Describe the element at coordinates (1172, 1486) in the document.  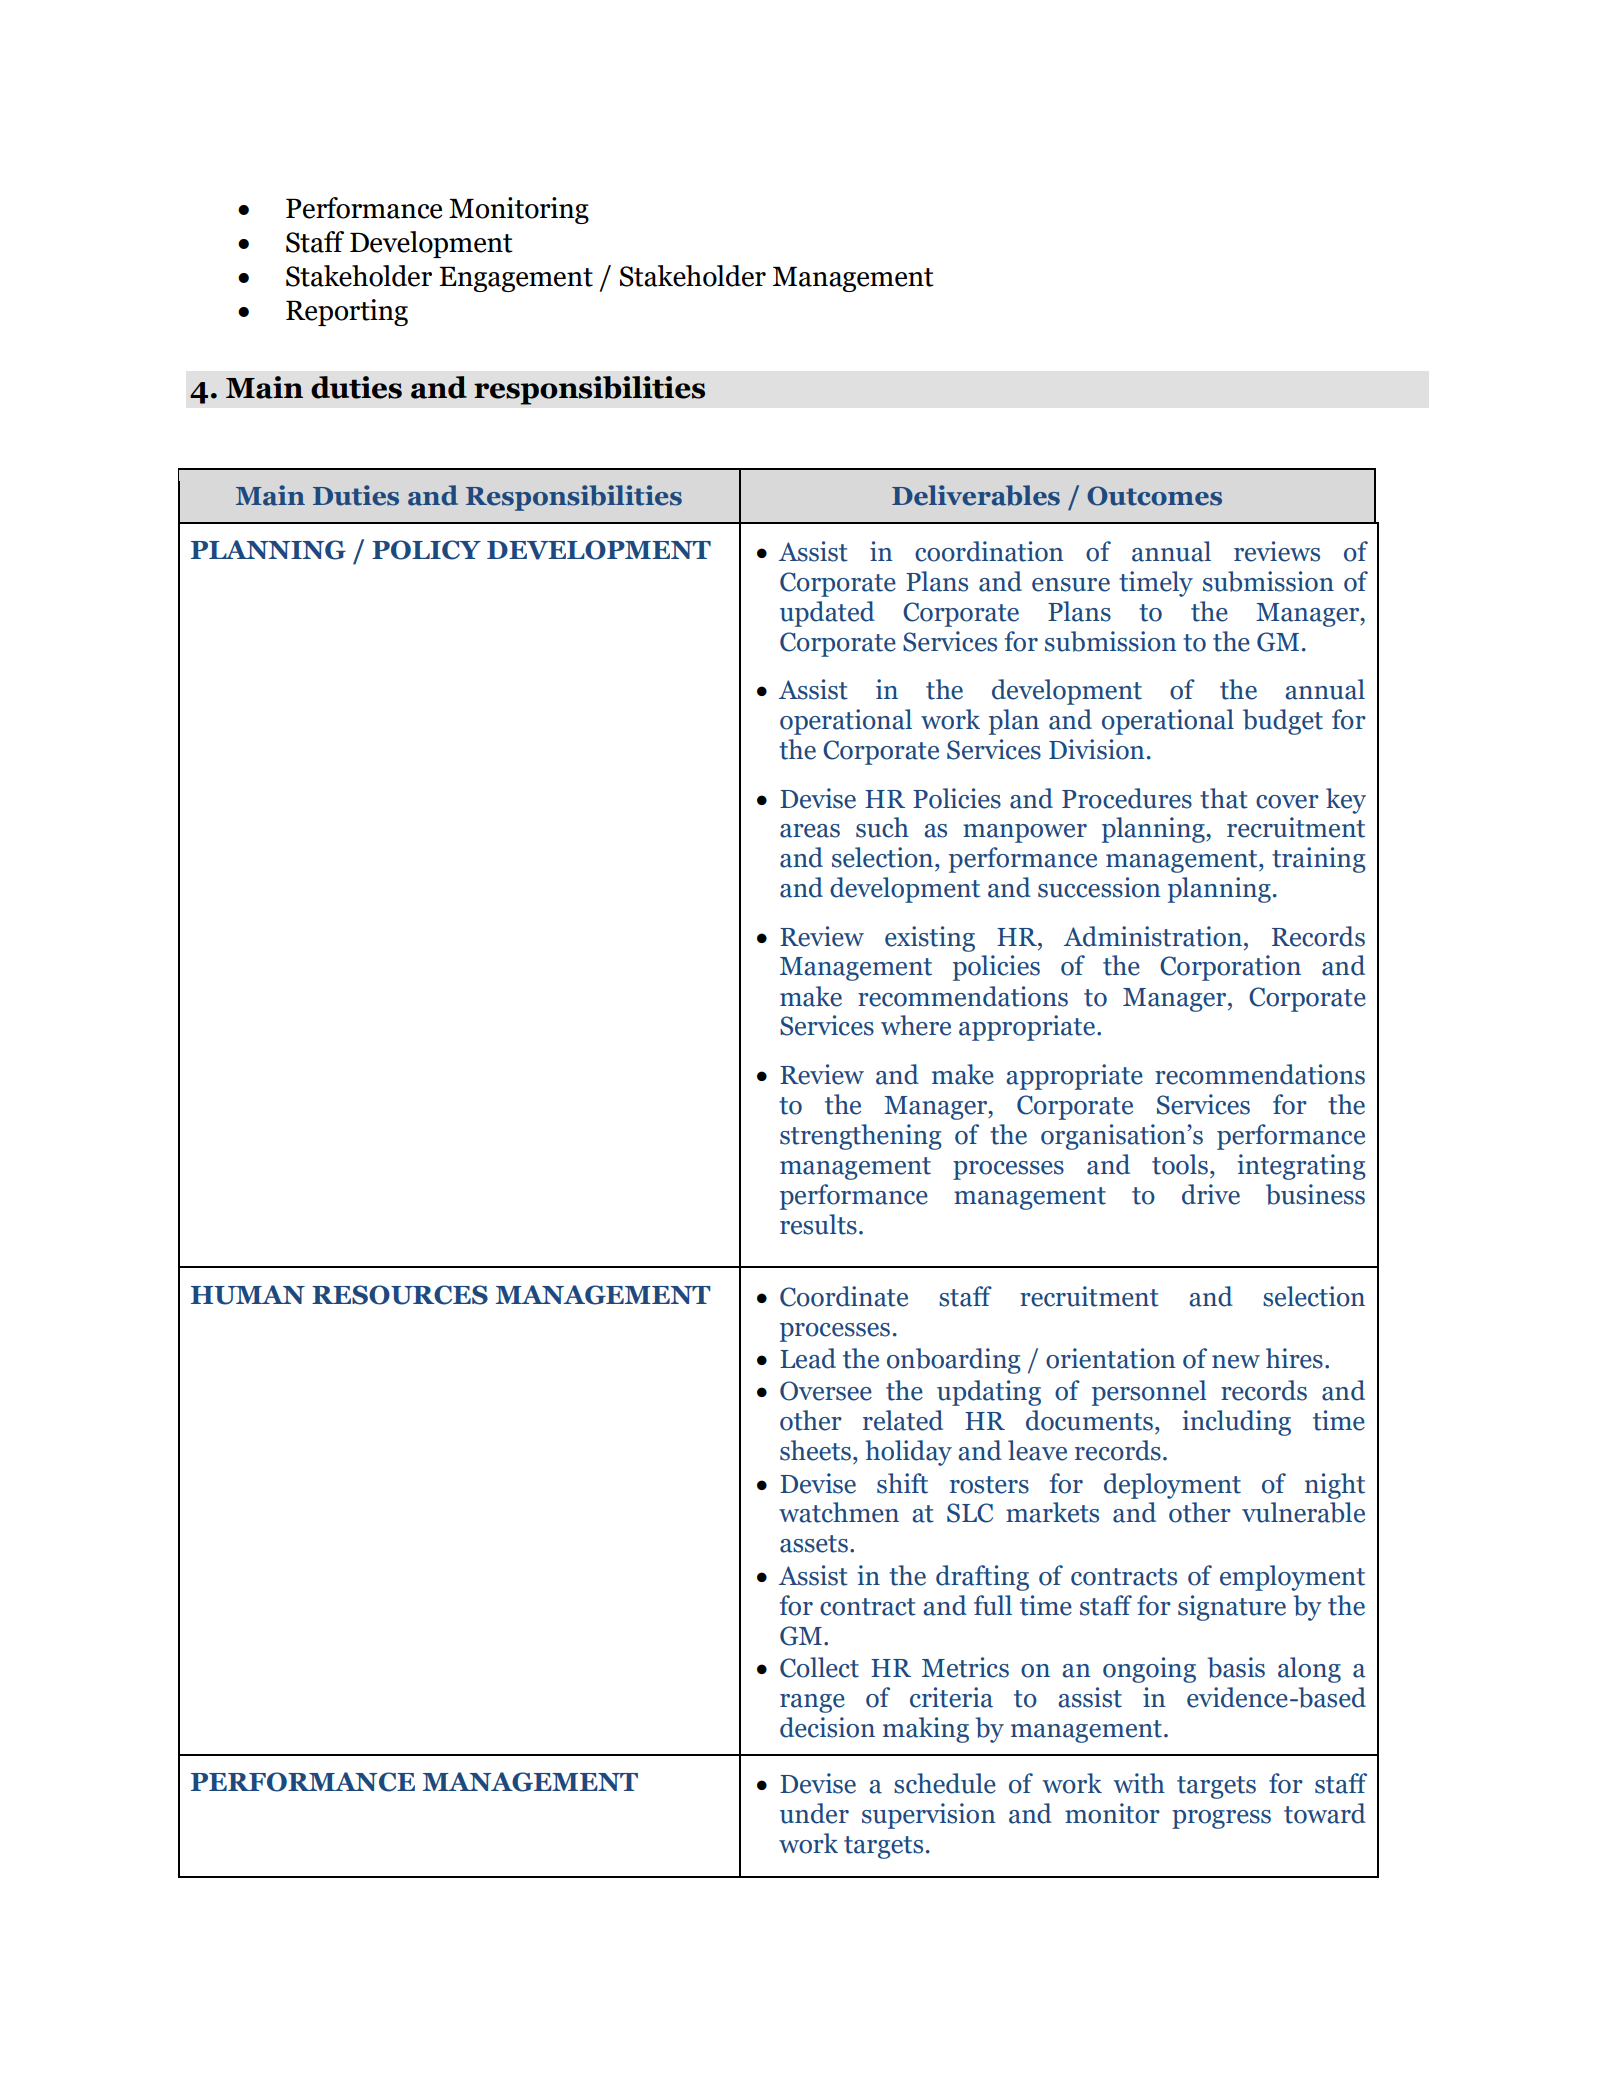
I see `deployment` at that location.
